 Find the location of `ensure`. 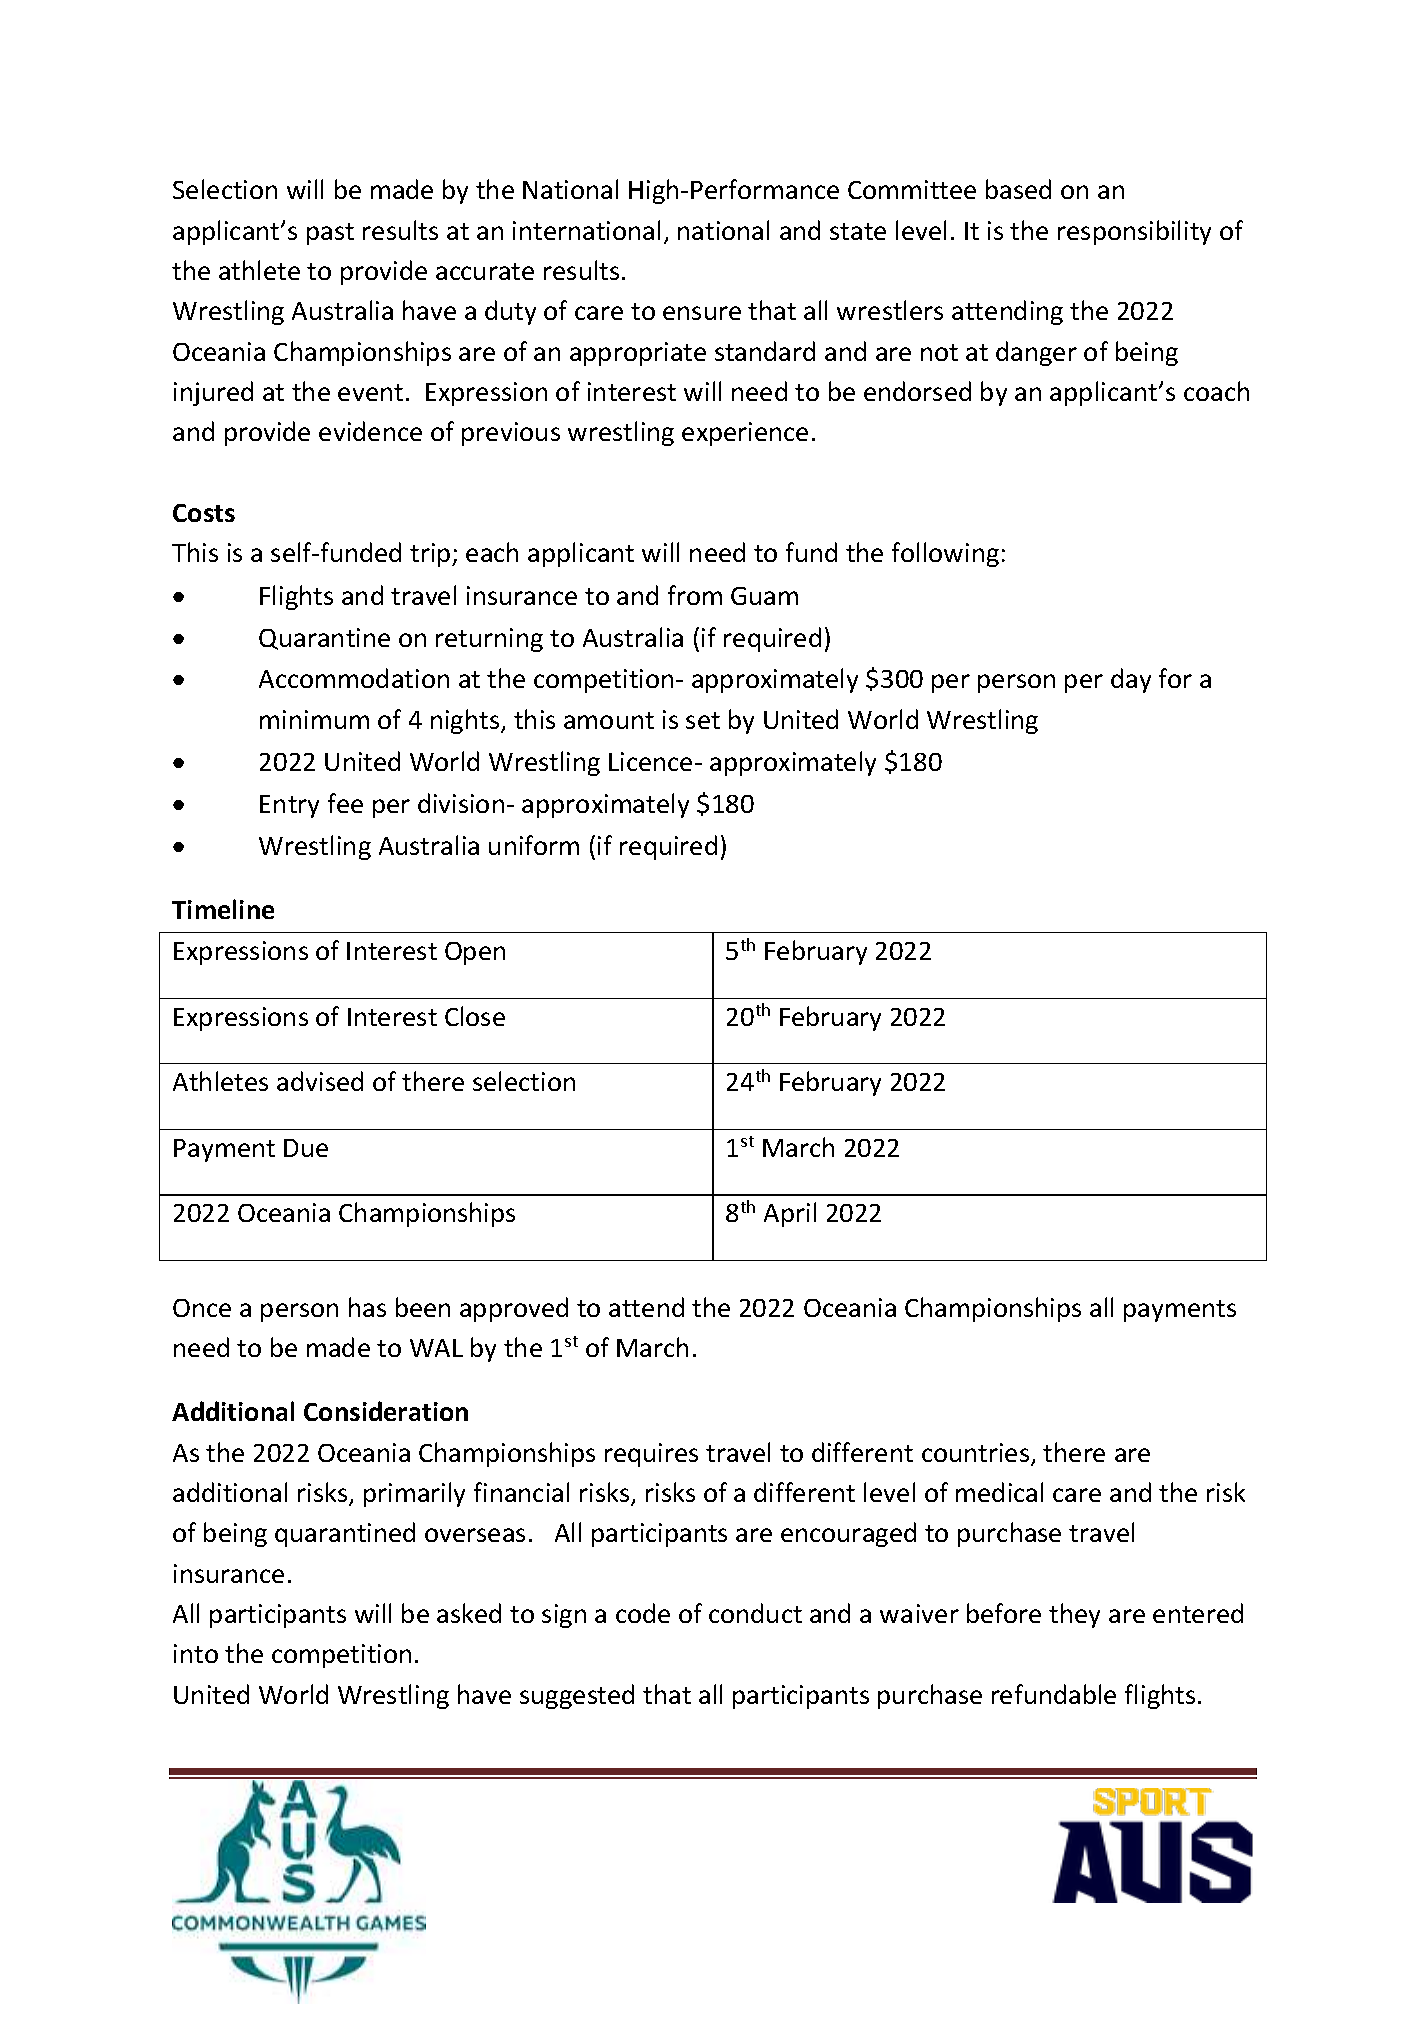

ensure is located at coordinates (702, 313).
